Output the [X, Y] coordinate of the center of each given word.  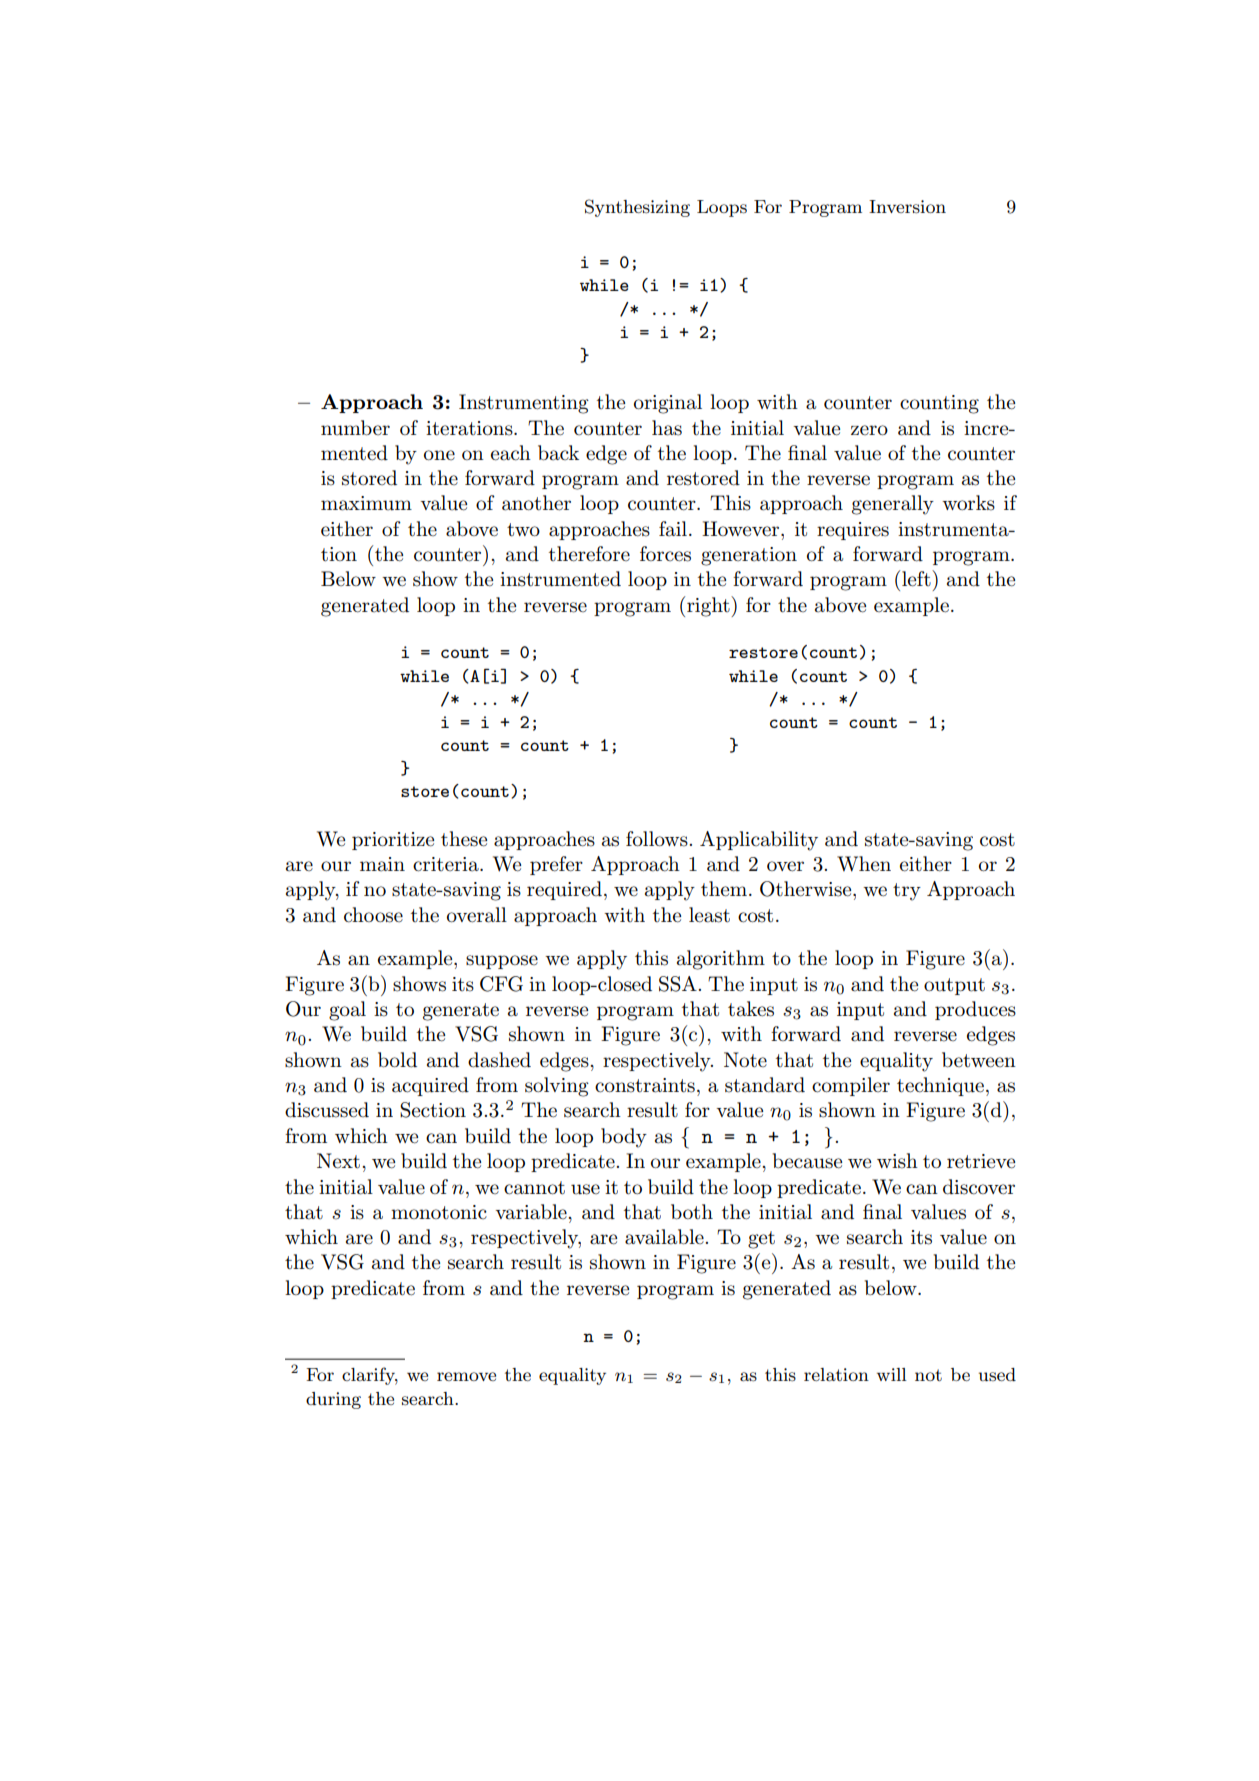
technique [940, 1086]
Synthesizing [637, 208]
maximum [366, 503]
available [664, 1237]
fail [673, 529]
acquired [430, 1086]
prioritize [393, 841]
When [864, 864]
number [355, 428]
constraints [645, 1085]
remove [466, 1376]
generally [893, 505]
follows [657, 839]
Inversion [907, 207]
